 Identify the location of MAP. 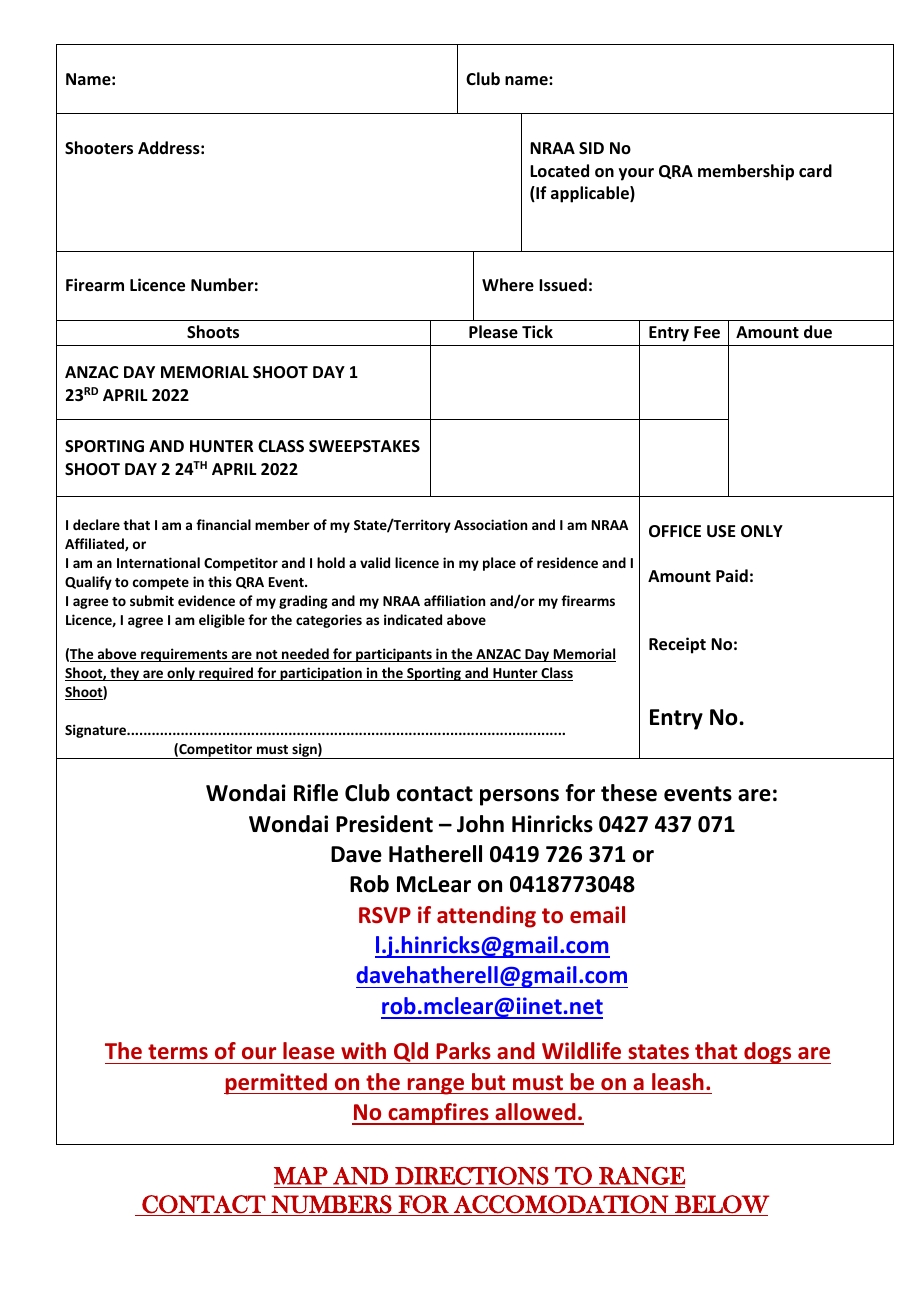
(301, 1176).
